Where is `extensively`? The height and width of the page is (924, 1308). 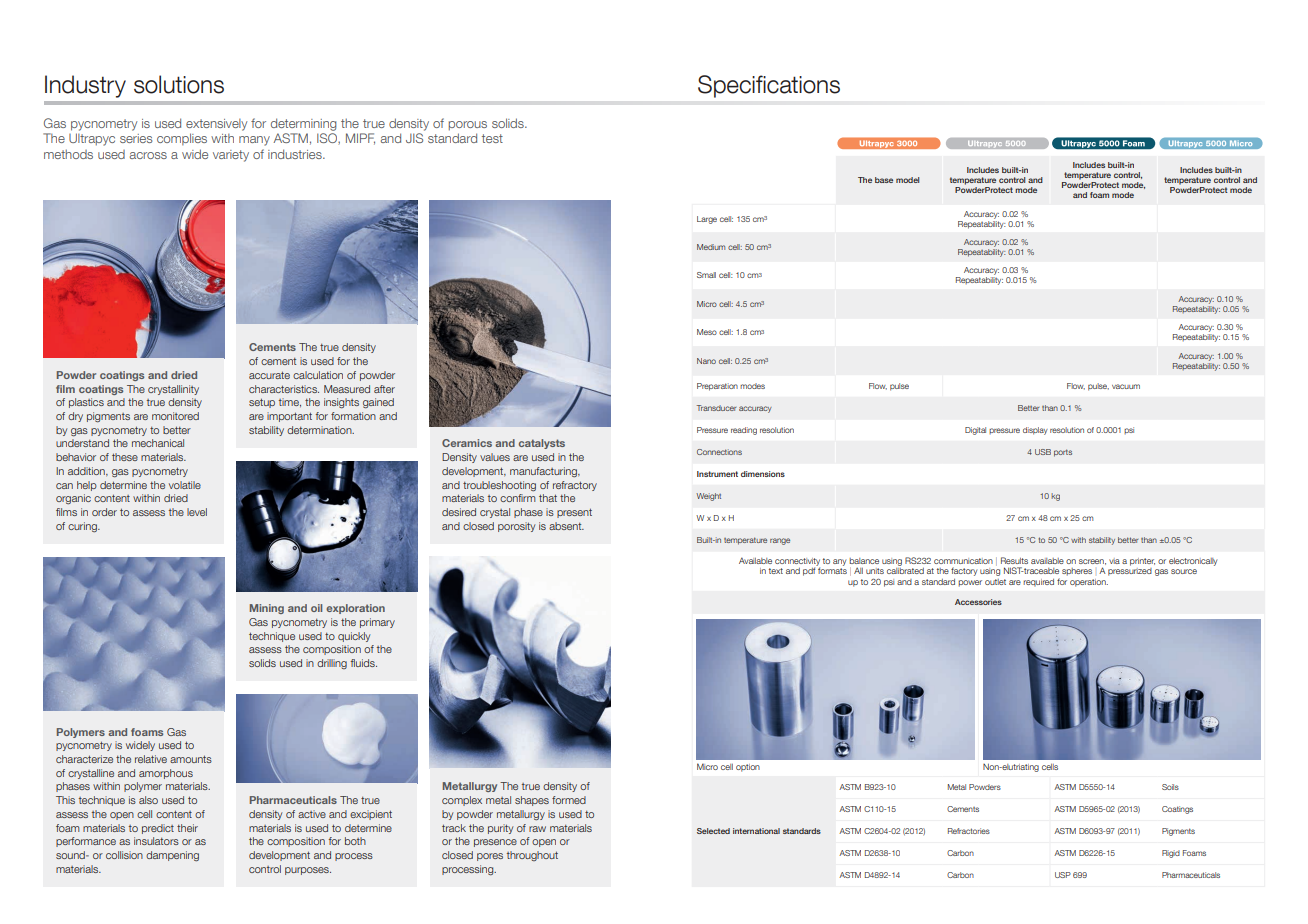
extensively is located at coordinates (216, 125).
